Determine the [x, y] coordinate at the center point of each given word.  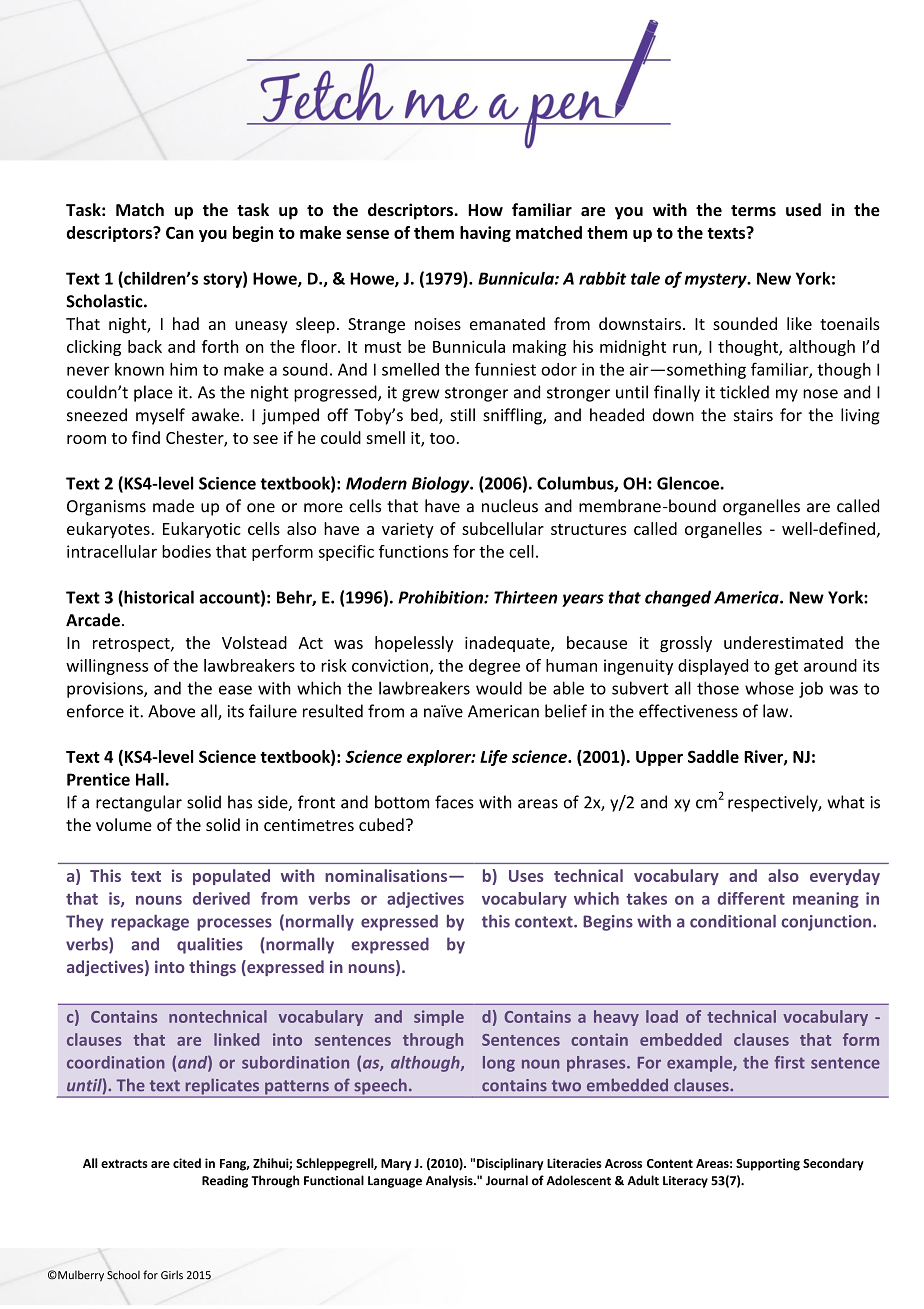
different [751, 898]
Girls [172, 1275]
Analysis [450, 1181]
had [186, 323]
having [485, 234]
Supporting [768, 1164]
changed [678, 598]
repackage [150, 923]
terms [753, 211]
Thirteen [525, 597]
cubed [381, 824]
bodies [186, 551]
